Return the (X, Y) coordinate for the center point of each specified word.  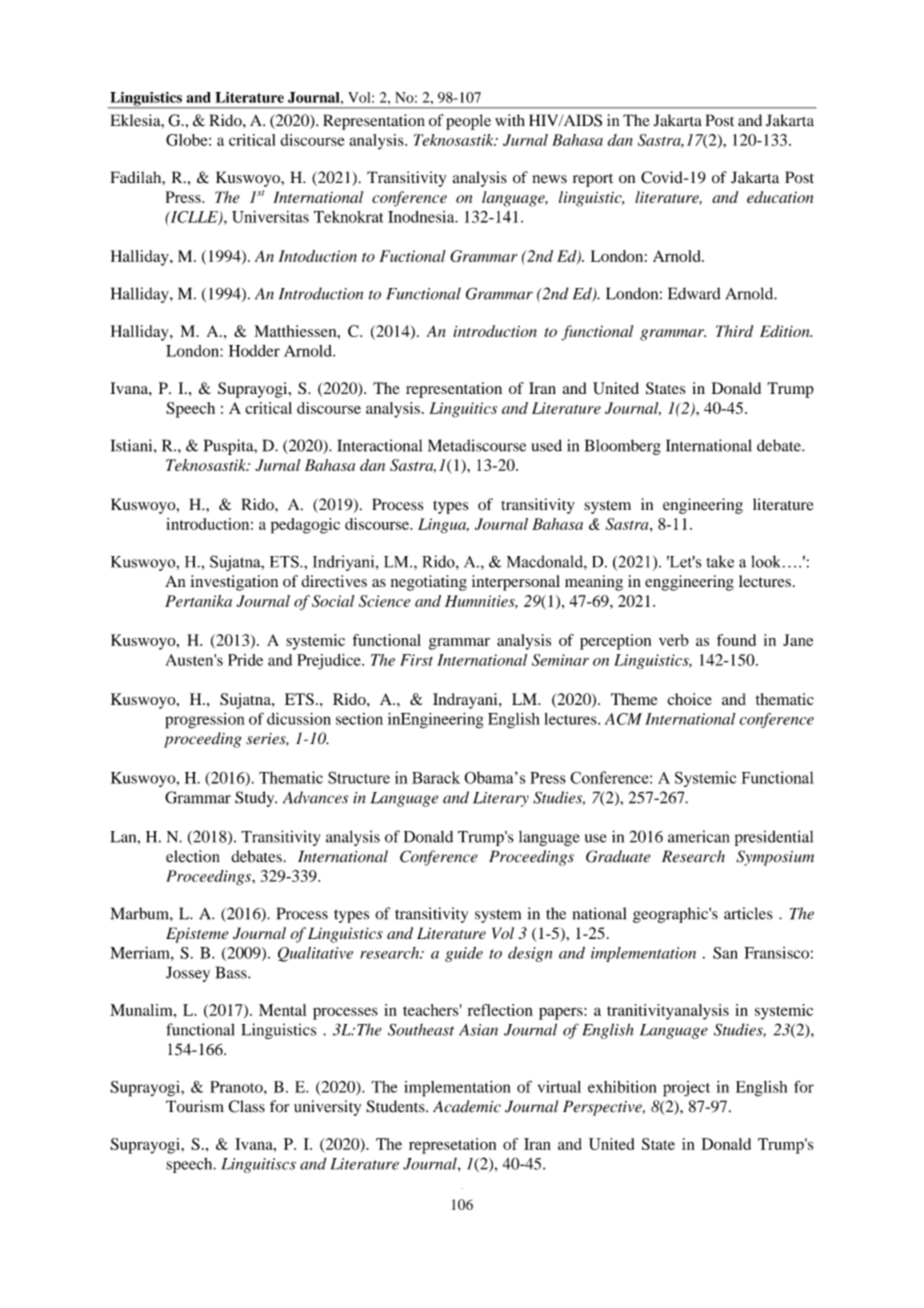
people (468, 122)
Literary (501, 799)
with (510, 120)
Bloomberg (623, 447)
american (698, 836)
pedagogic (305, 526)
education (780, 197)
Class (246, 1106)
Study (256, 799)
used (546, 445)
